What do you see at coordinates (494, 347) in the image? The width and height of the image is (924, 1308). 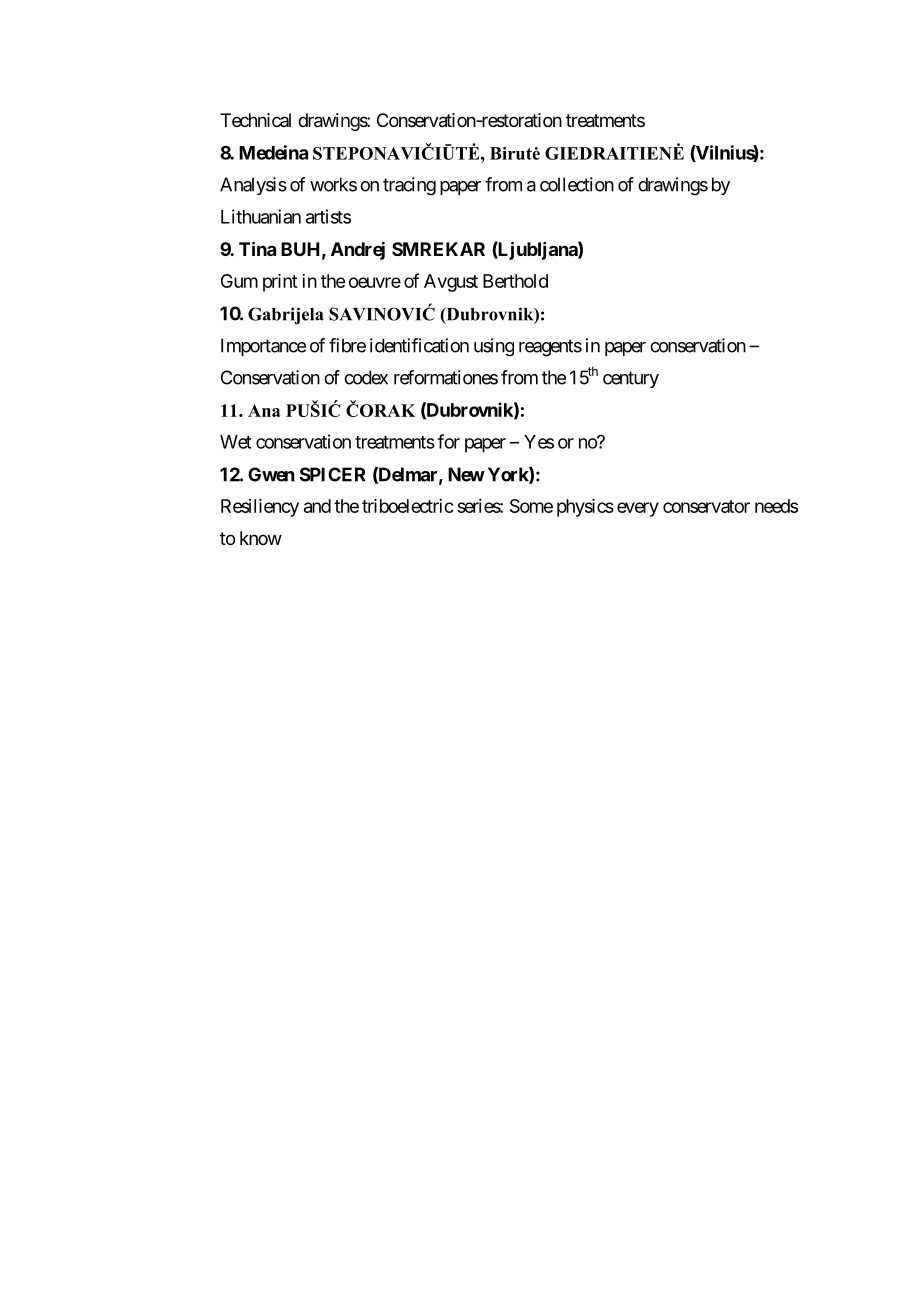 I see `using` at bounding box center [494, 347].
